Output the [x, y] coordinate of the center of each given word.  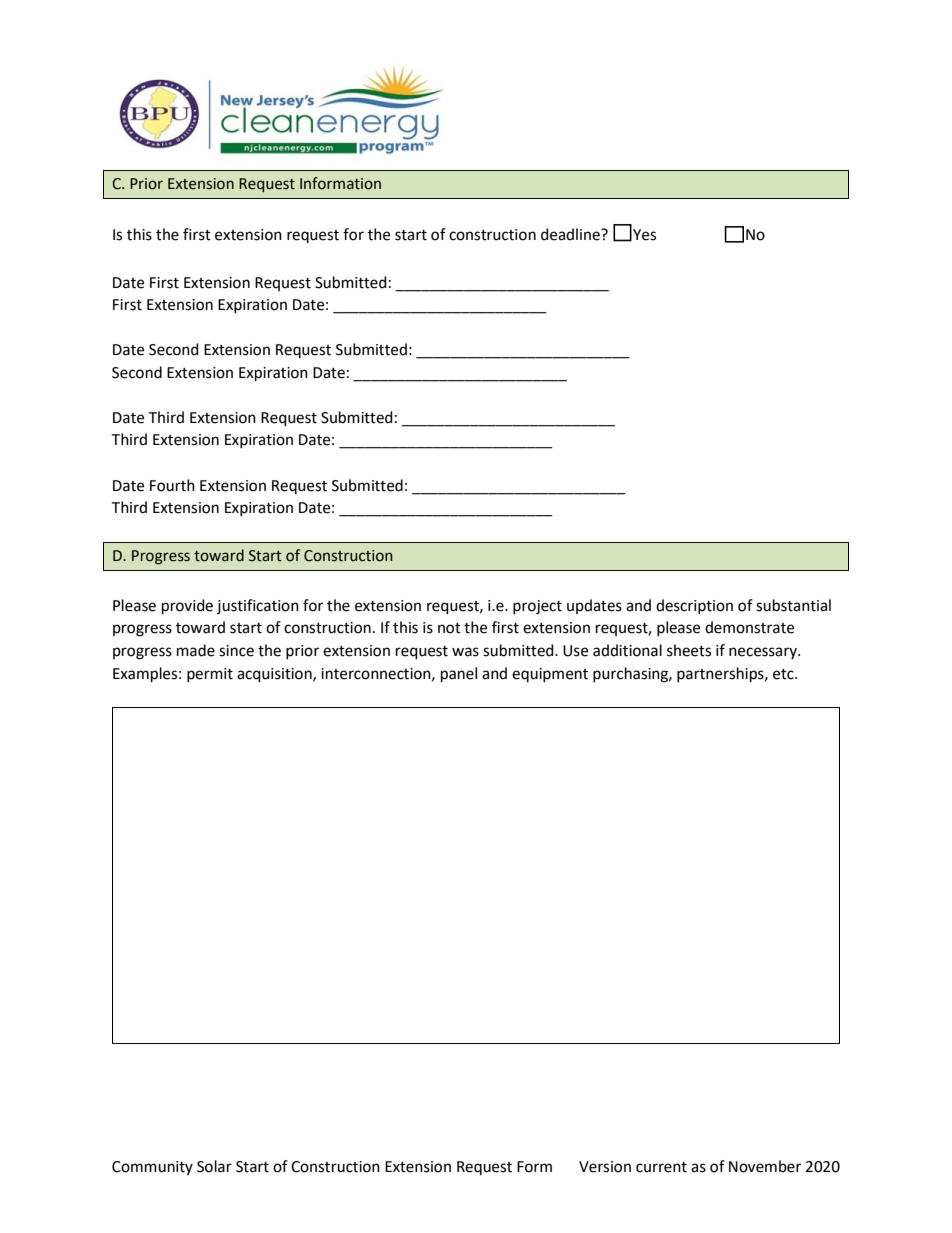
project [537, 607]
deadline [571, 234]
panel [459, 675]
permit [210, 675]
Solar [214, 1166]
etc [784, 674]
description [694, 606]
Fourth [172, 485]
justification [258, 606]
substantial [793, 605]
